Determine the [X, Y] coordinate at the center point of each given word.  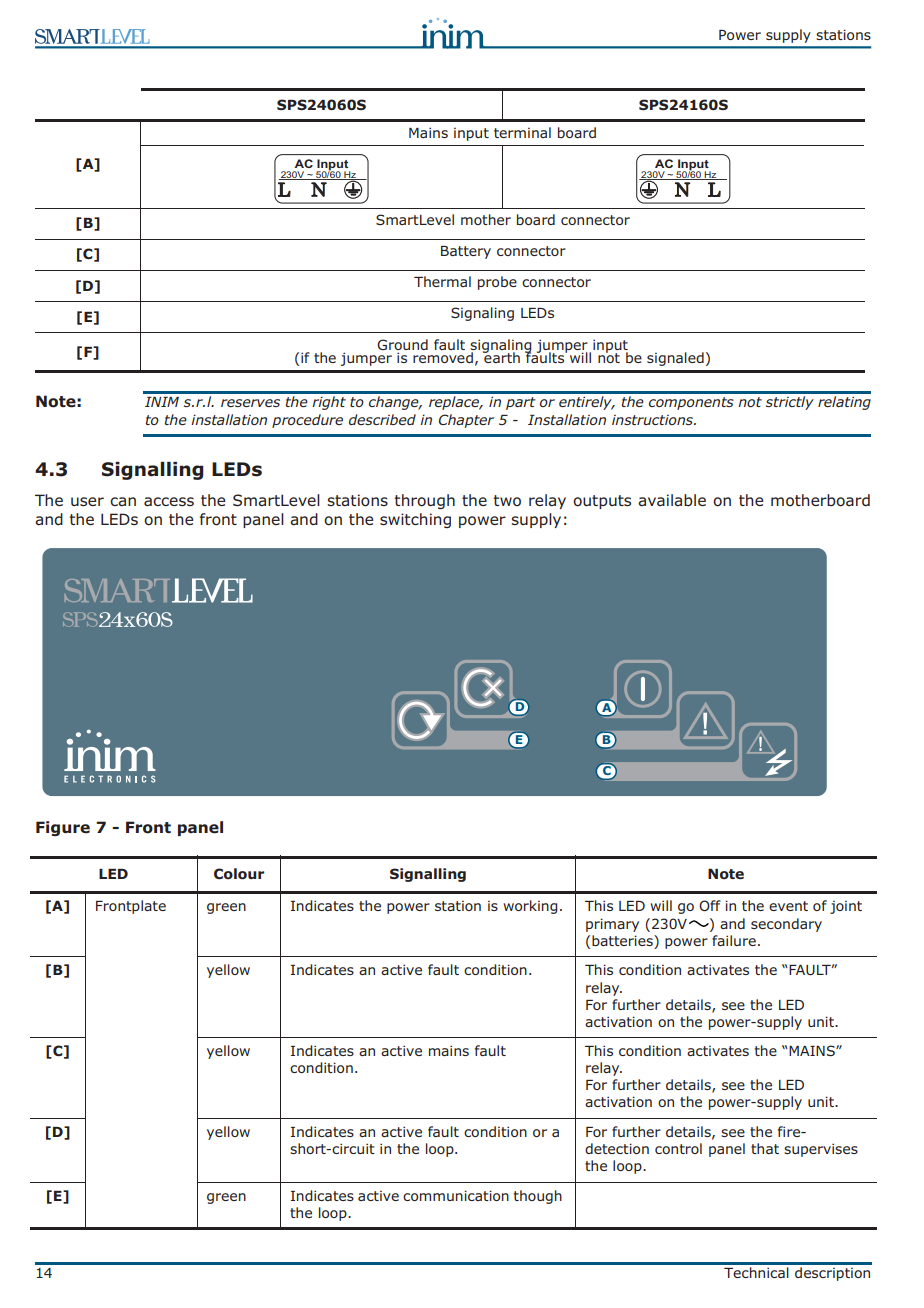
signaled [675, 359]
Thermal [442, 281]
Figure [63, 828]
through [425, 501]
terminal [522, 132]
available [672, 500]
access [169, 502]
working [530, 907]
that [765, 1148]
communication [456, 1195]
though [538, 1197]
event [788, 906]
